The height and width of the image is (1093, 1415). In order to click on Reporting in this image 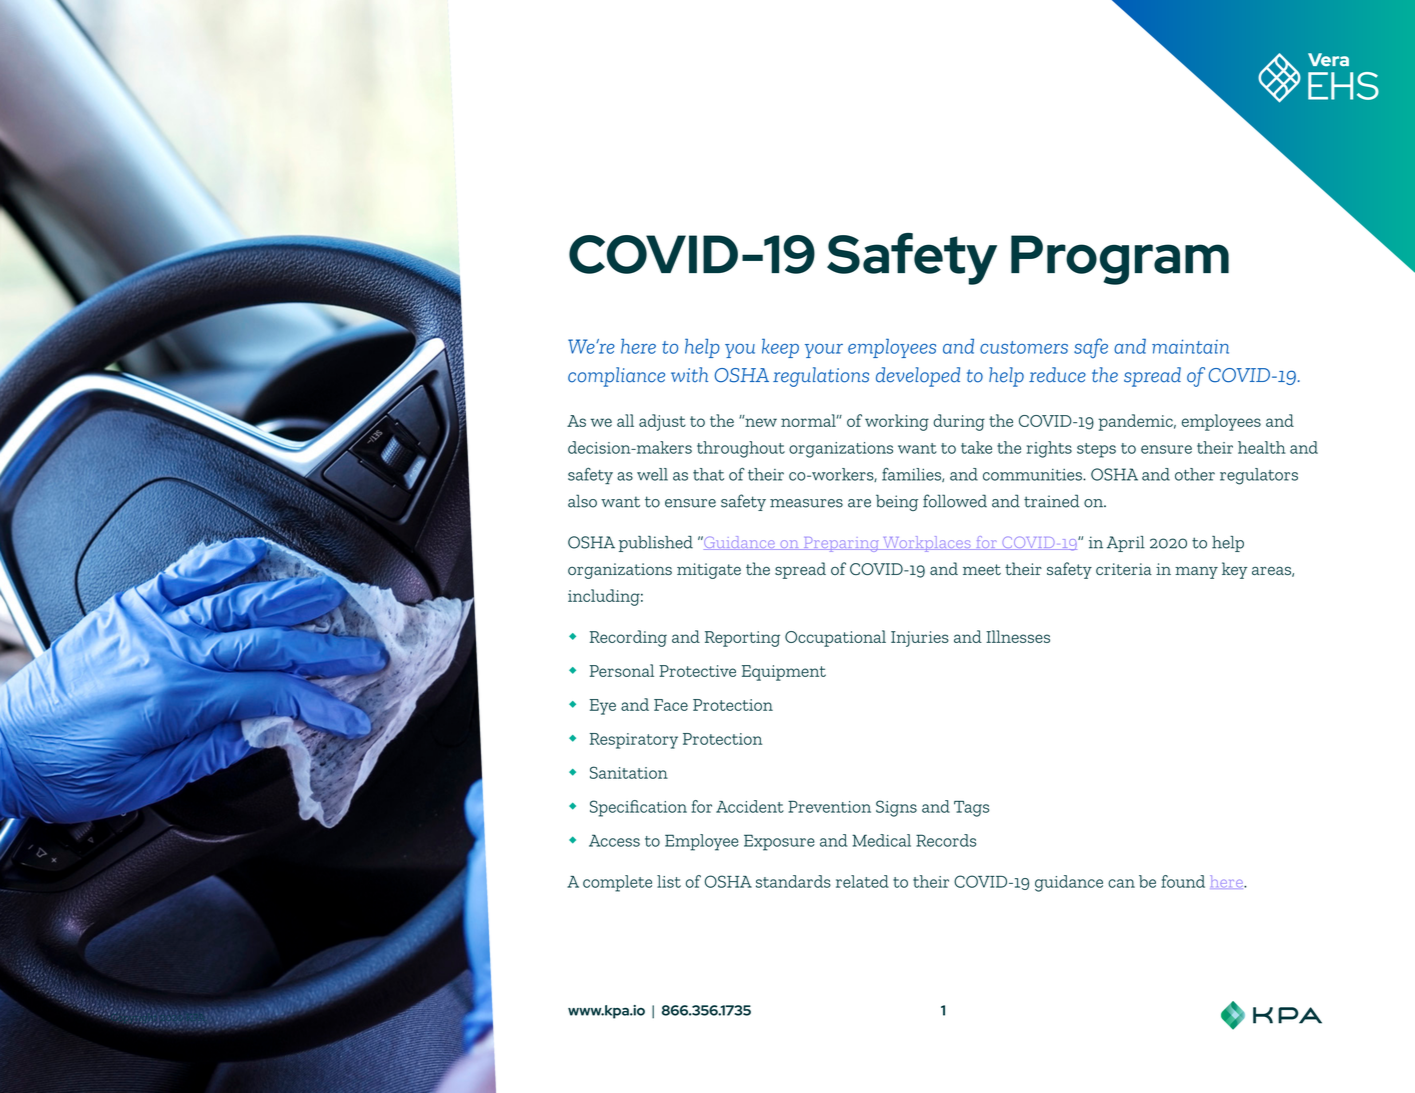, I will do `click(742, 639)`.
